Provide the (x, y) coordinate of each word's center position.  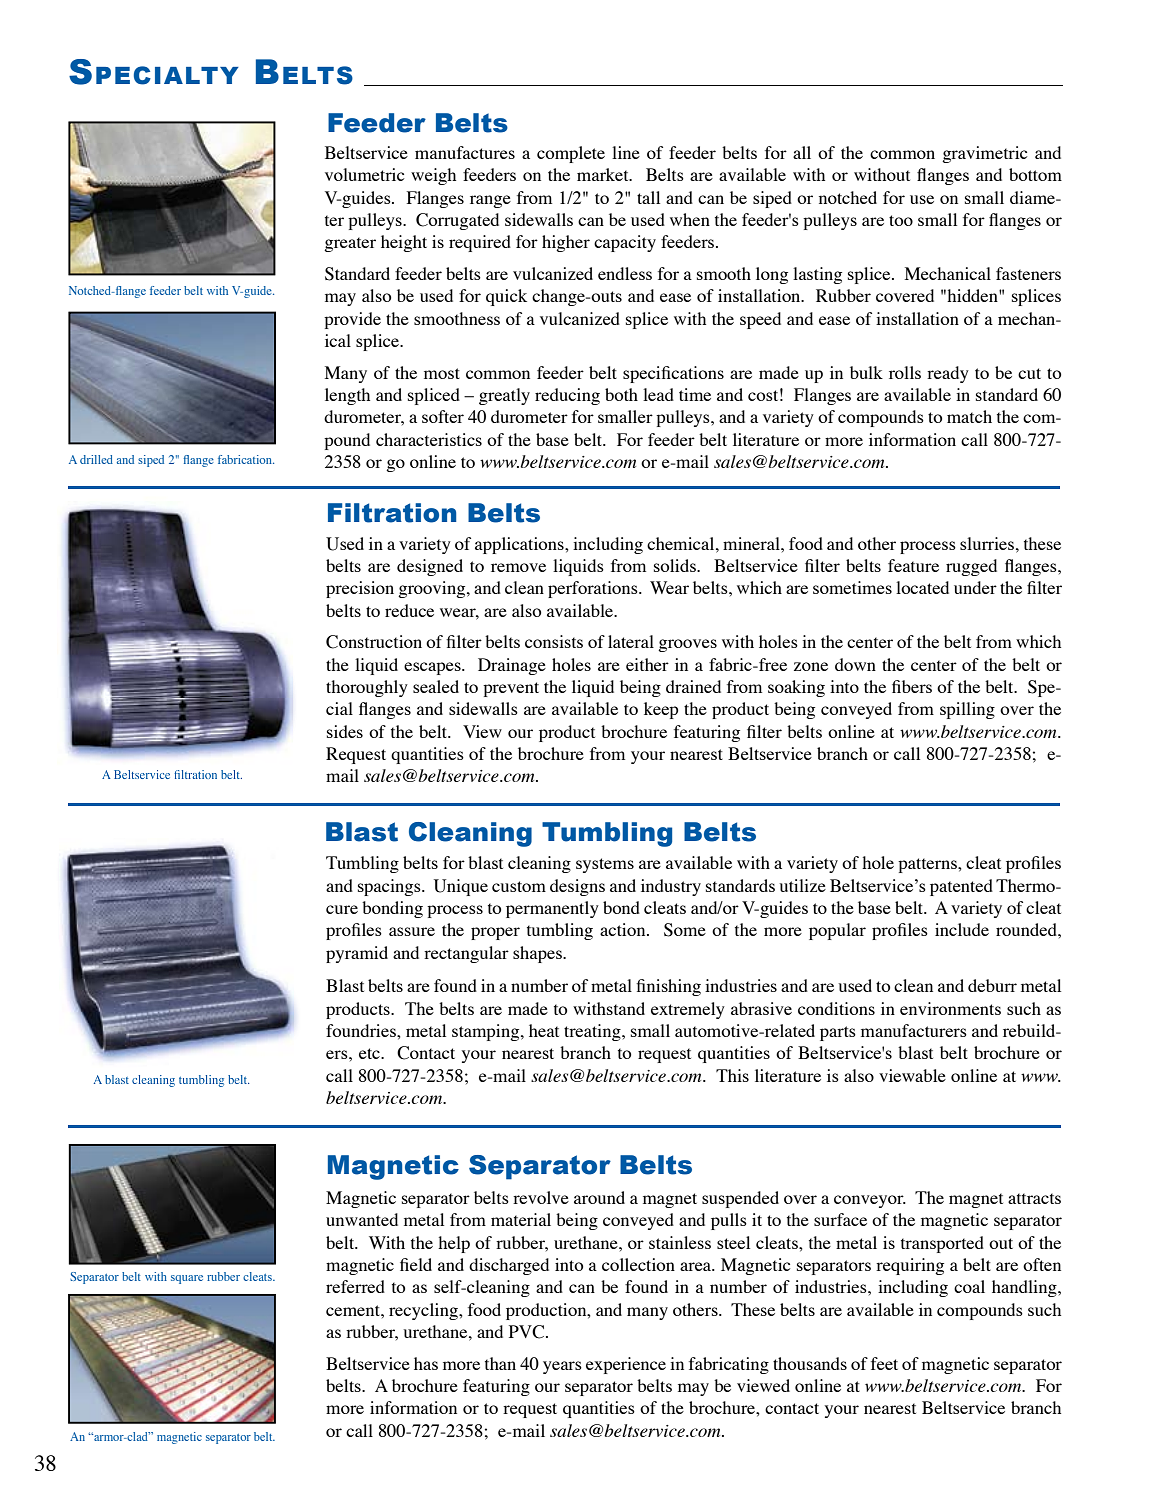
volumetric (364, 174)
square (187, 1279)
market (604, 174)
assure (412, 931)
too (901, 220)
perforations (594, 589)
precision (360, 589)
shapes (538, 954)
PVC (528, 1332)
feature (913, 565)
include (962, 929)
